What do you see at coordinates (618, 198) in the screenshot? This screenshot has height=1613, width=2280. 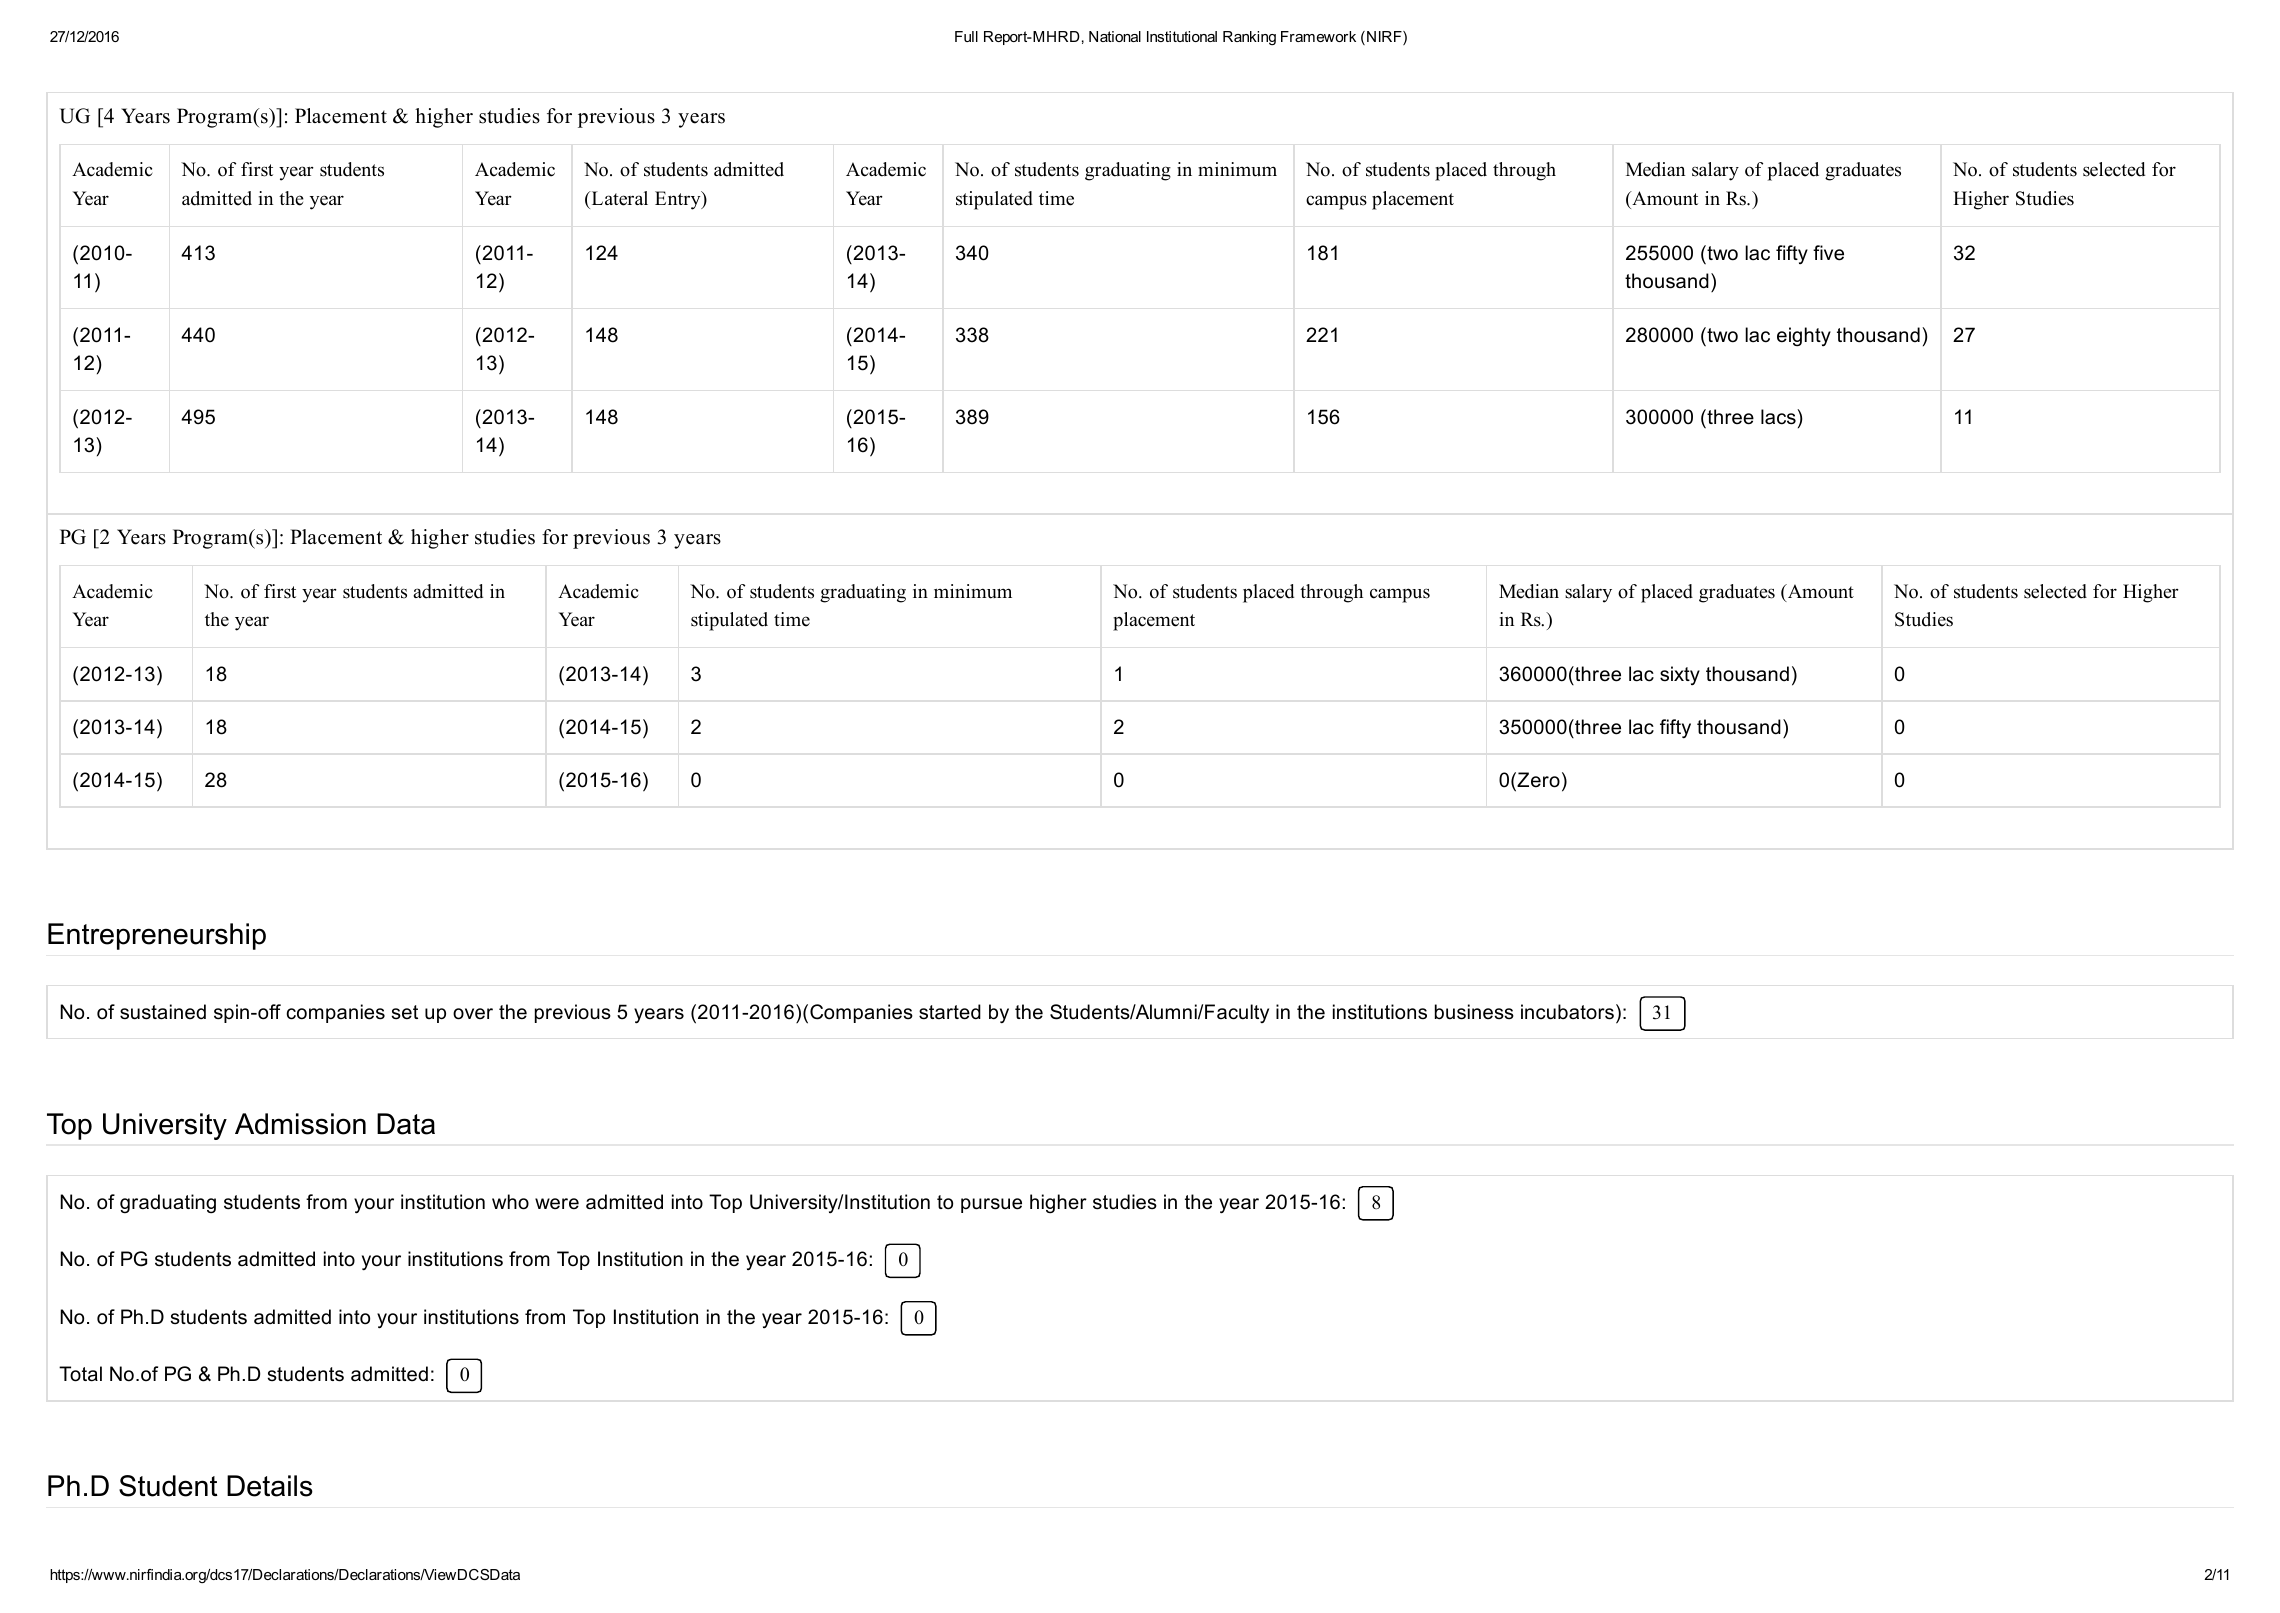 I see `Lateral` at bounding box center [618, 198].
